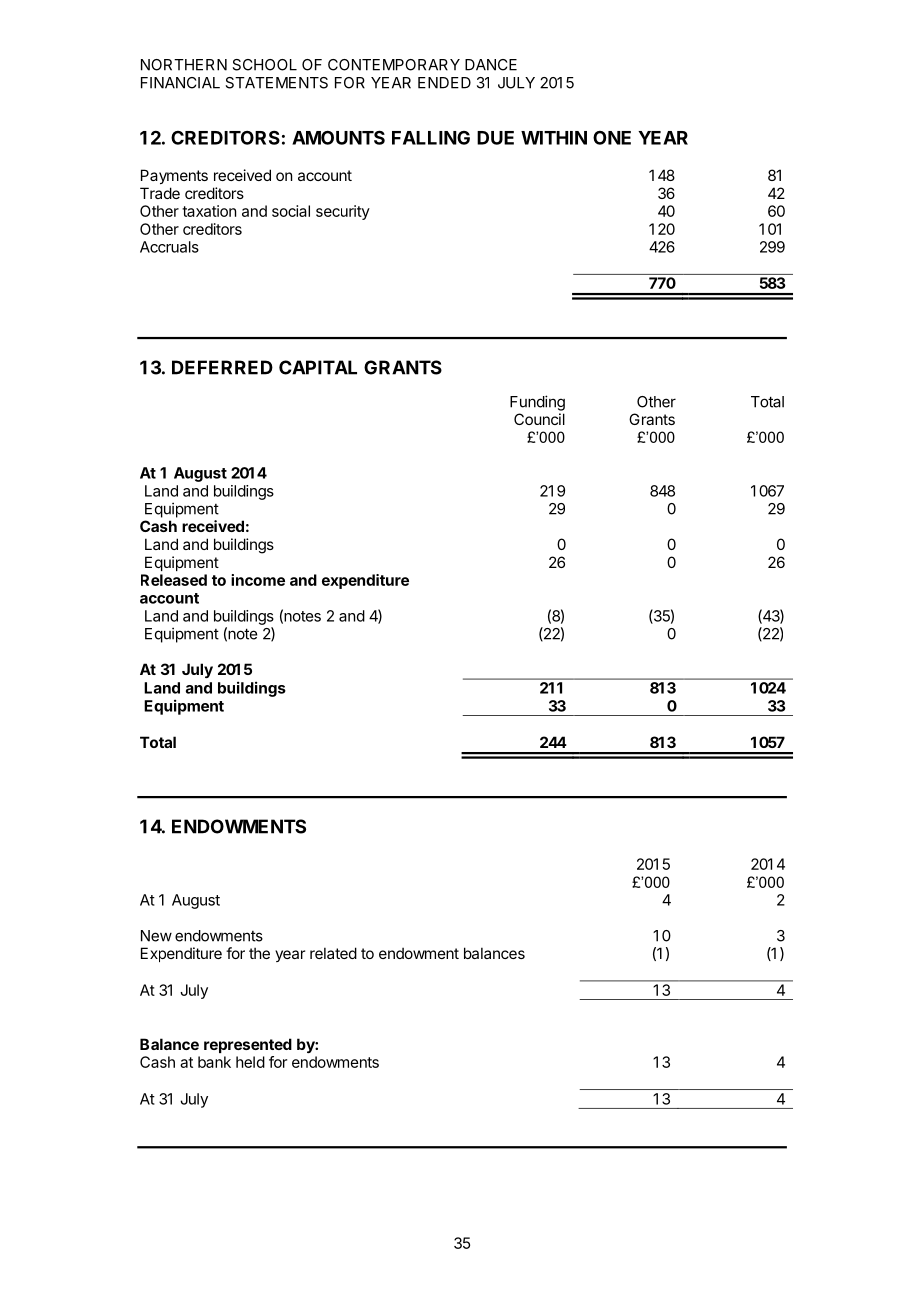  What do you see at coordinates (214, 1062) in the screenshot?
I see `bank` at bounding box center [214, 1062].
